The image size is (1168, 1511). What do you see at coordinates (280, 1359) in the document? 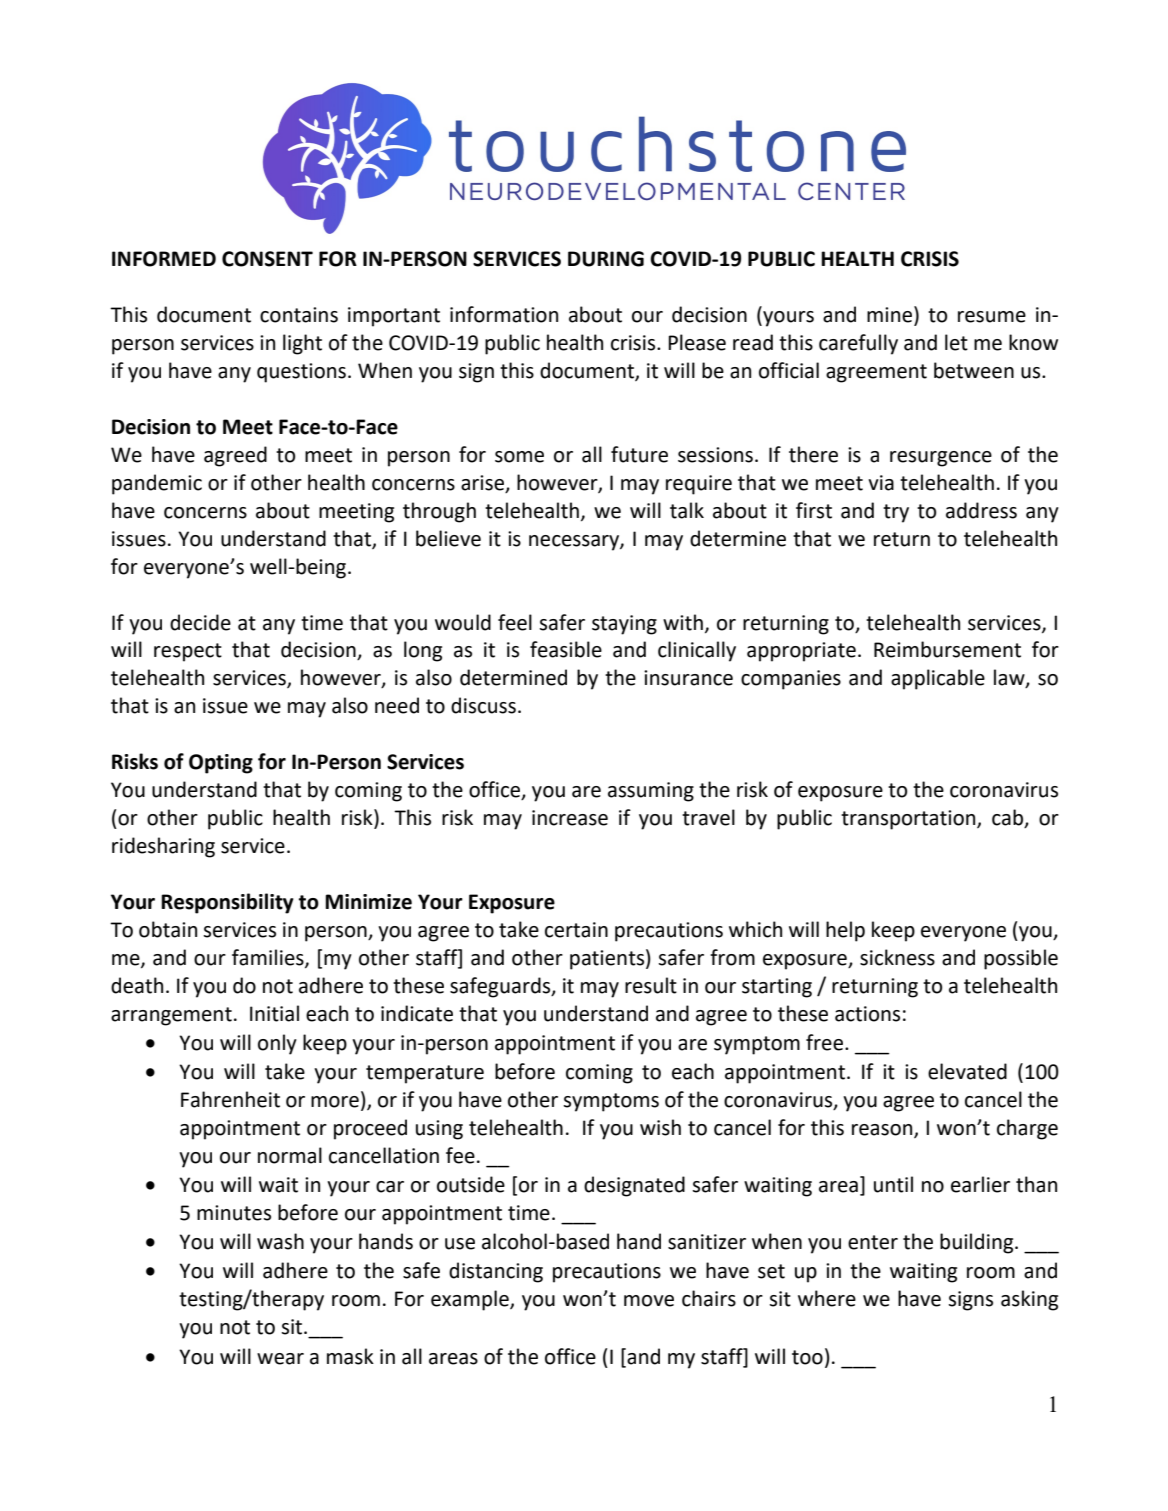
I see `wear` at bounding box center [280, 1359].
